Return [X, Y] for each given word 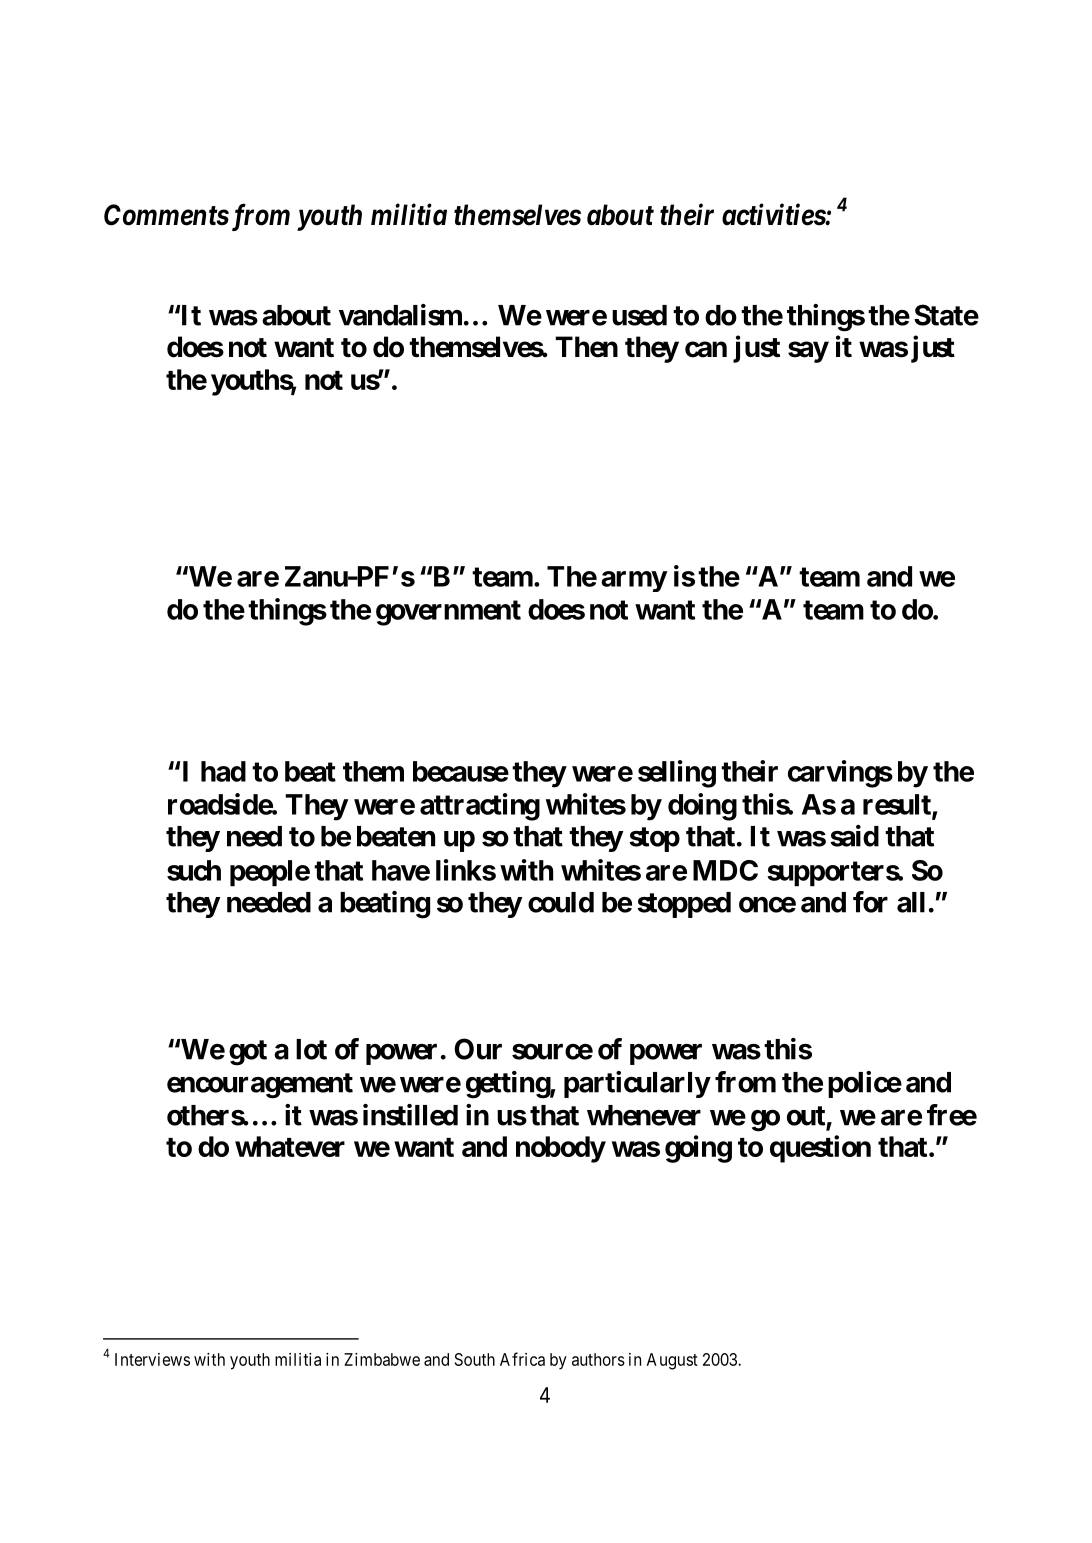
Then [586, 347]
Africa [522, 1359]
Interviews [152, 1359]
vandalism [400, 315]
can [706, 349]
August [672, 1361]
